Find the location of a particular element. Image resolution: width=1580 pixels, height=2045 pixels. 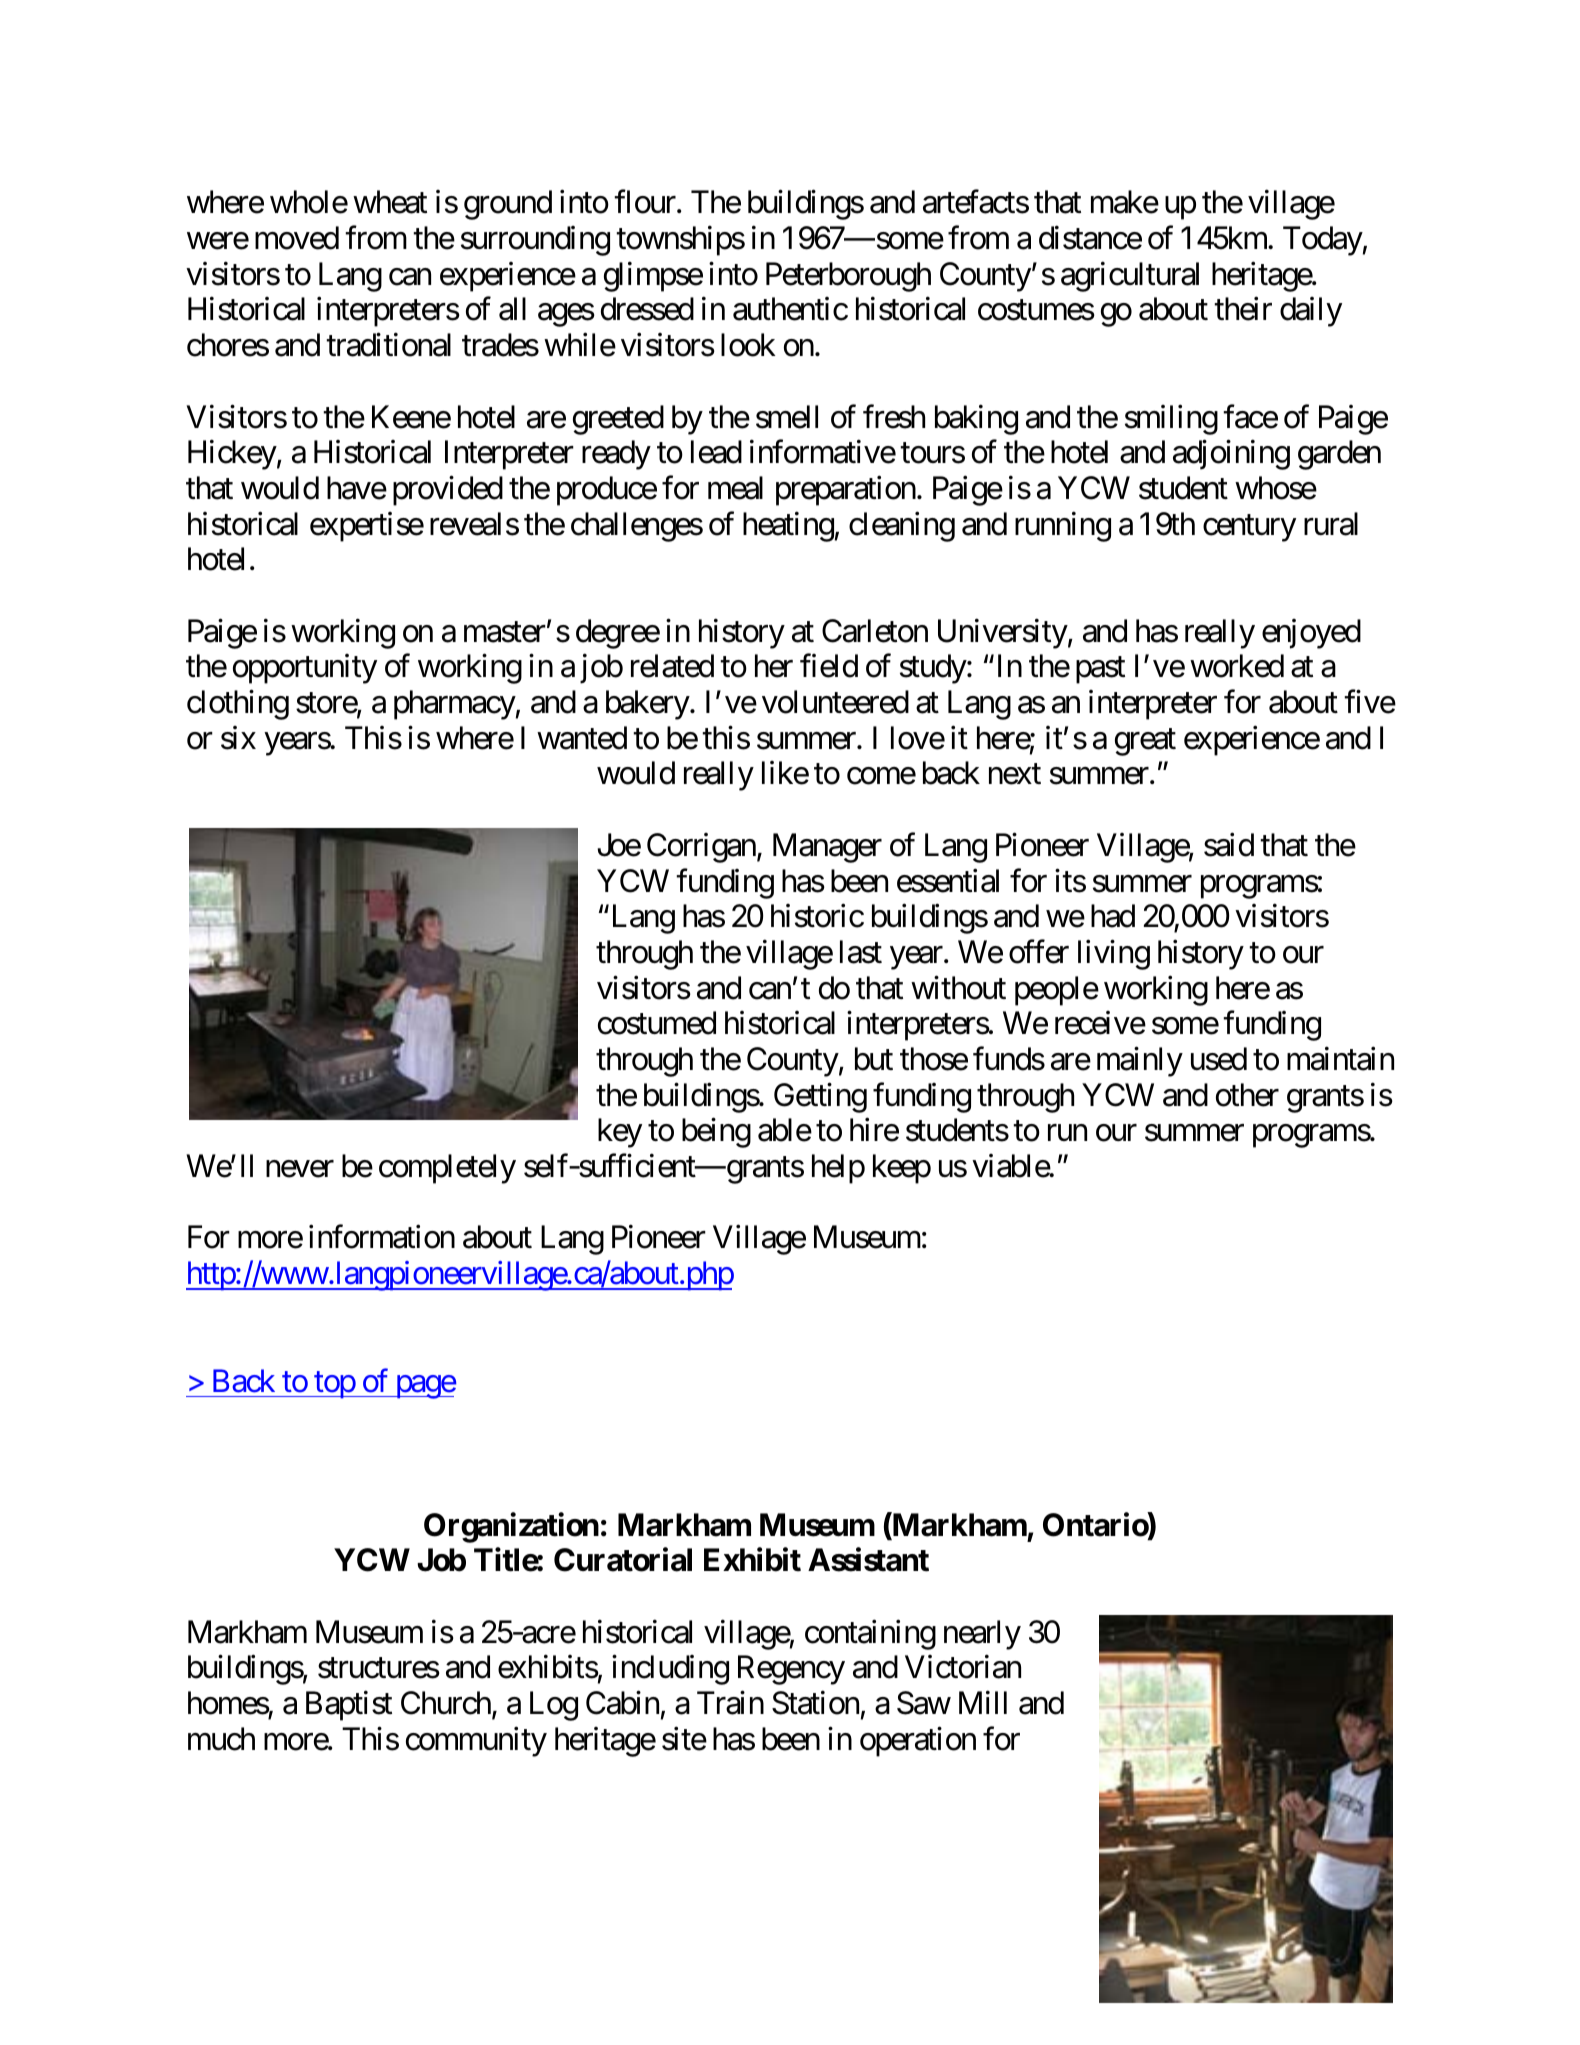

moved is located at coordinates (297, 238).
